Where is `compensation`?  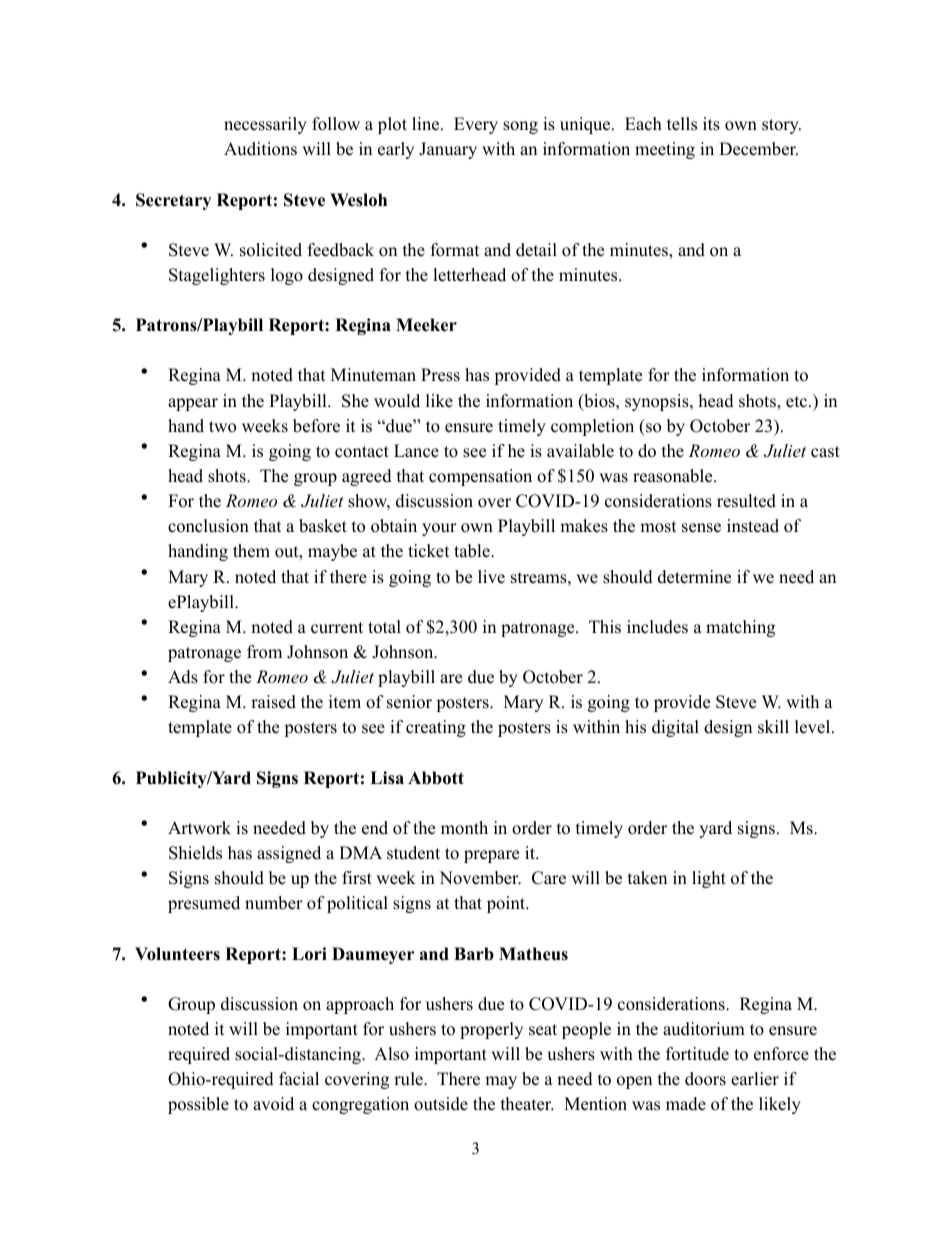
compensation is located at coordinates (480, 477).
